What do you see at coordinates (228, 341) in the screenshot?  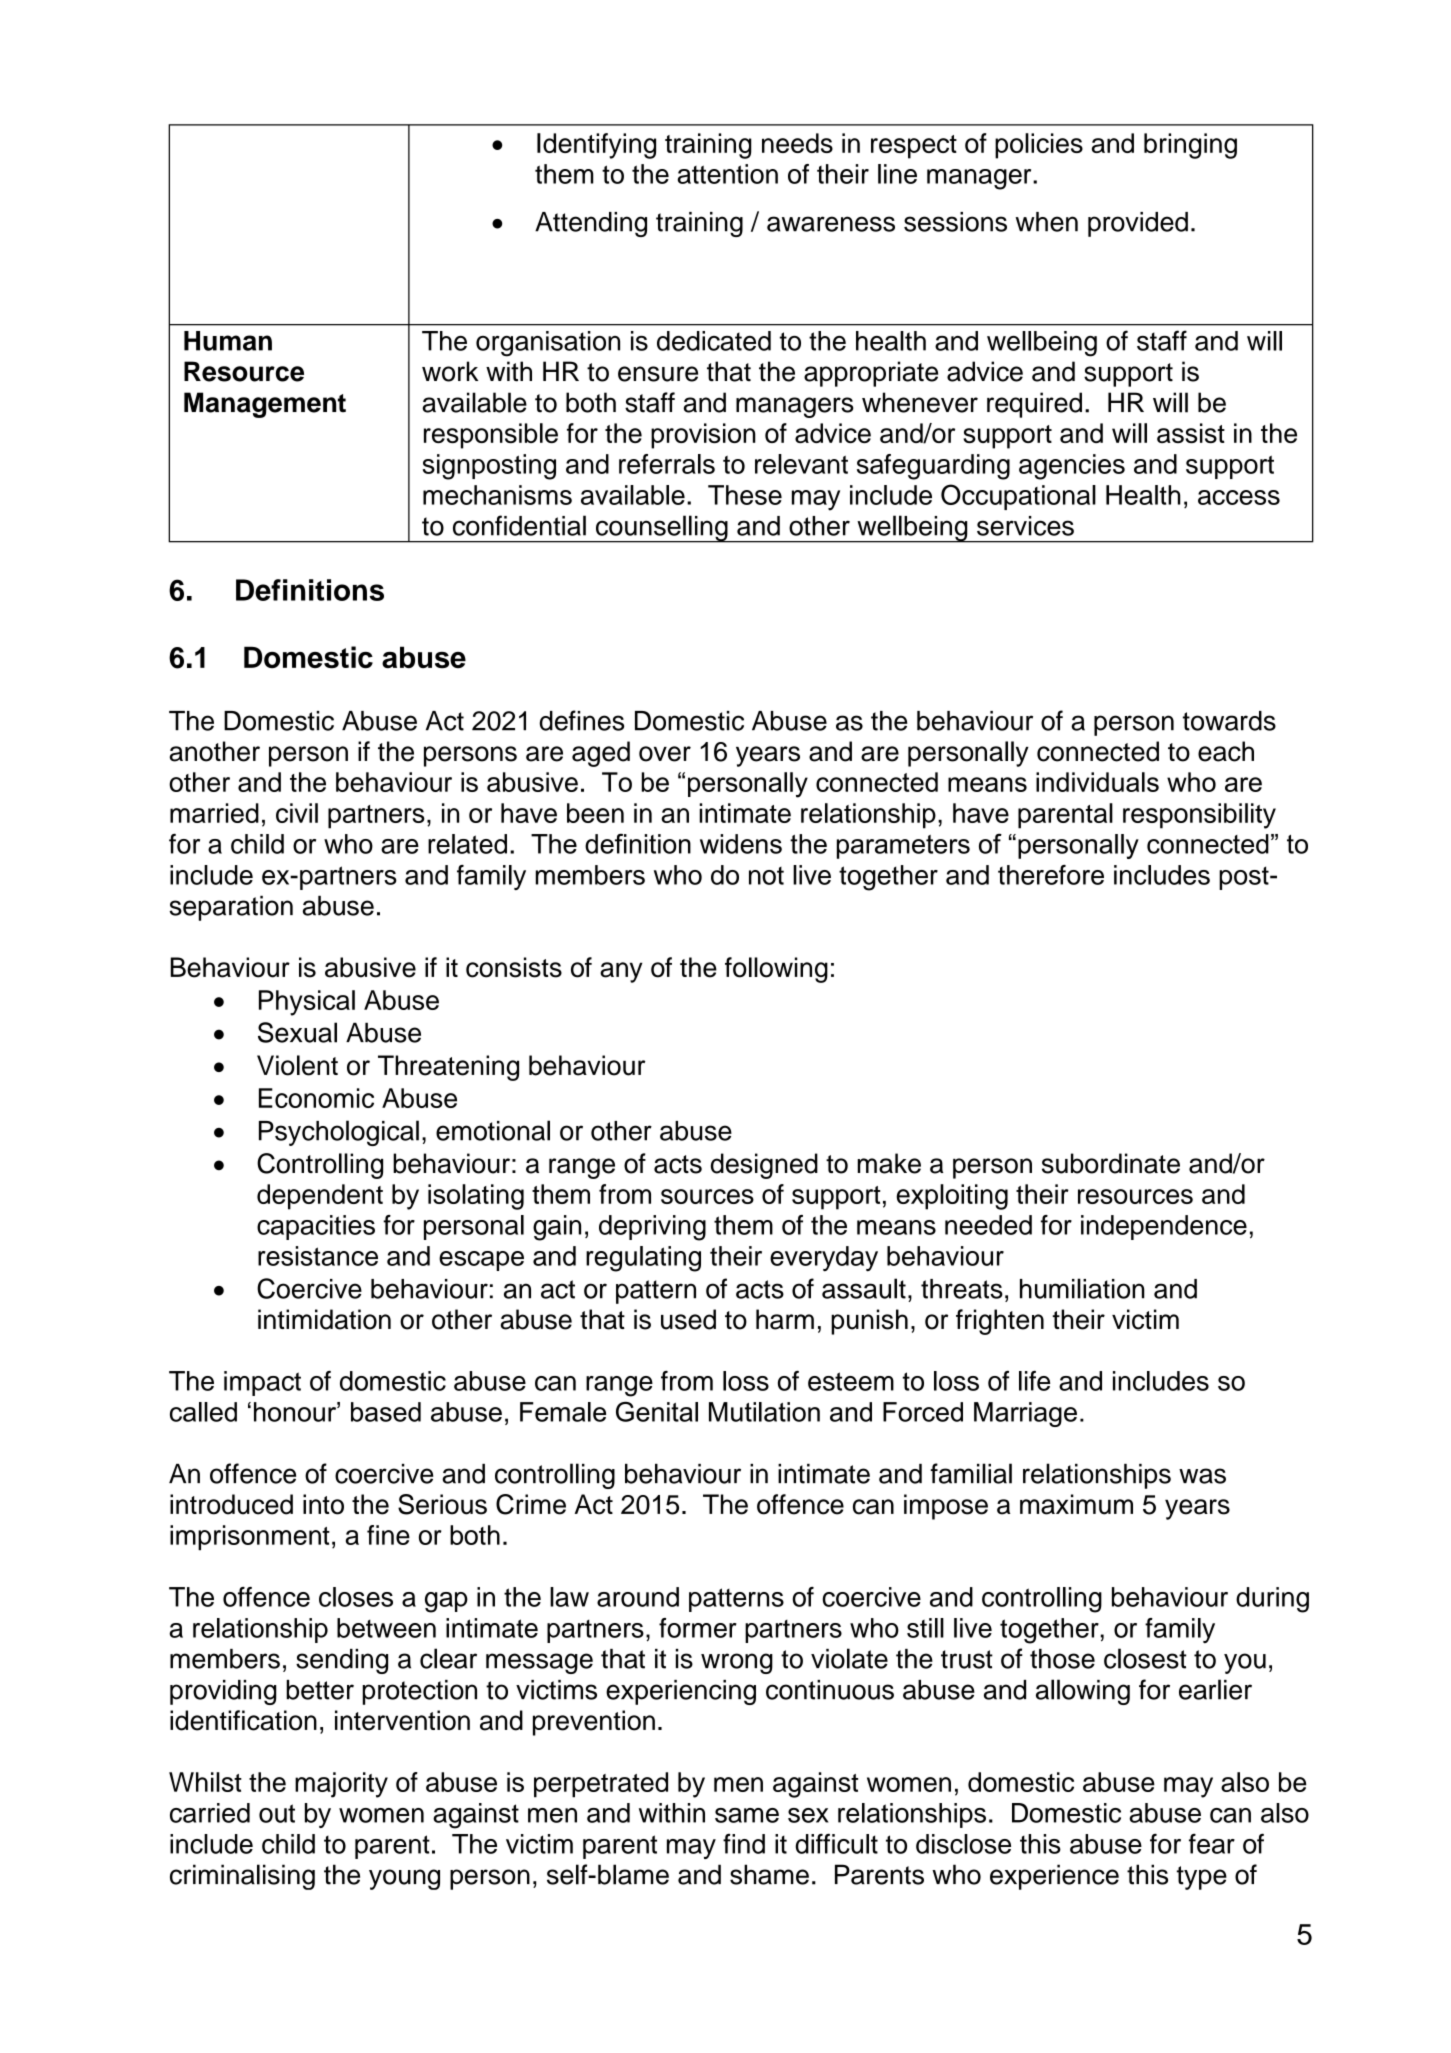 I see `Human` at bounding box center [228, 341].
